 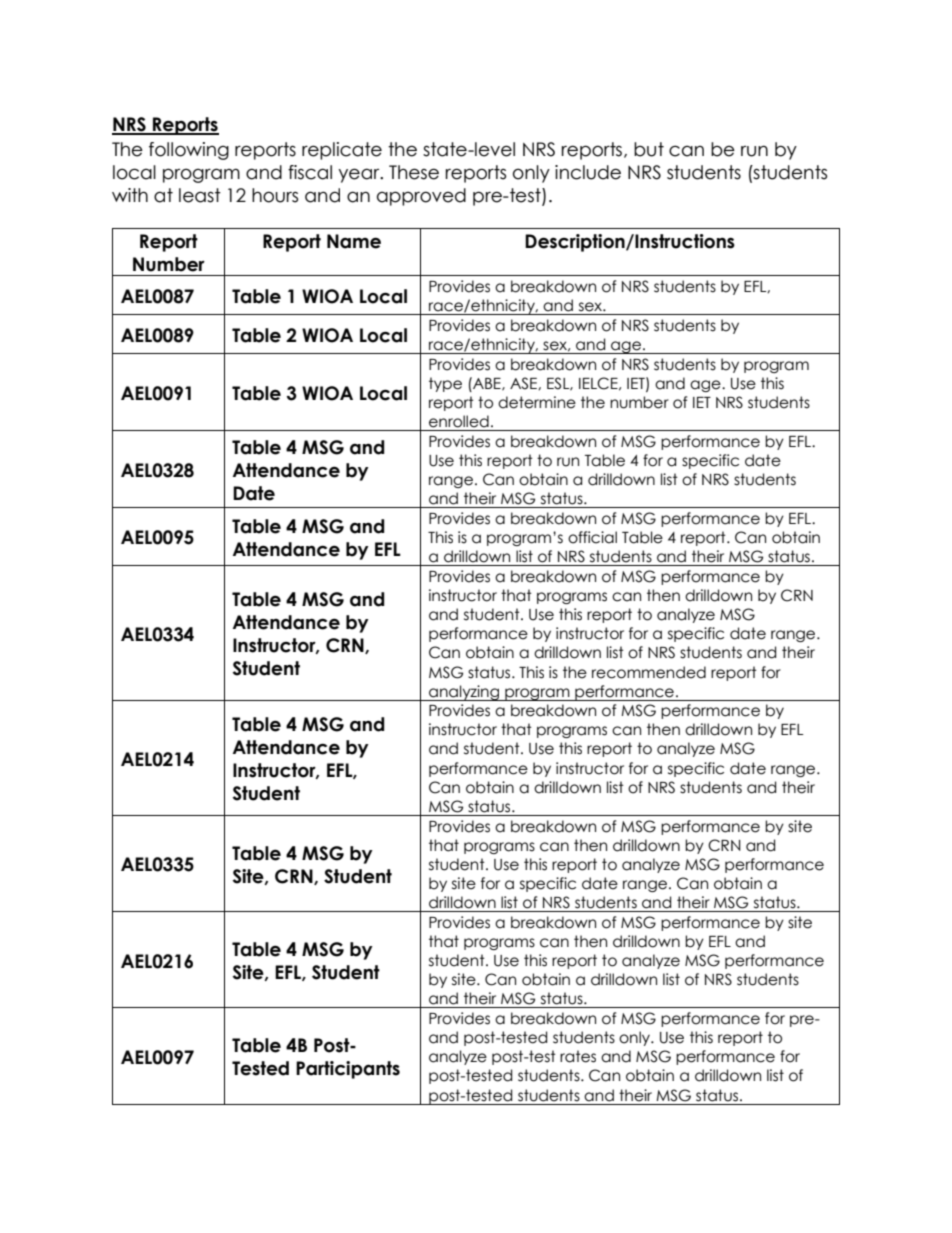 What do you see at coordinates (464, 693) in the screenshot?
I see `analyzing` at bounding box center [464, 693].
